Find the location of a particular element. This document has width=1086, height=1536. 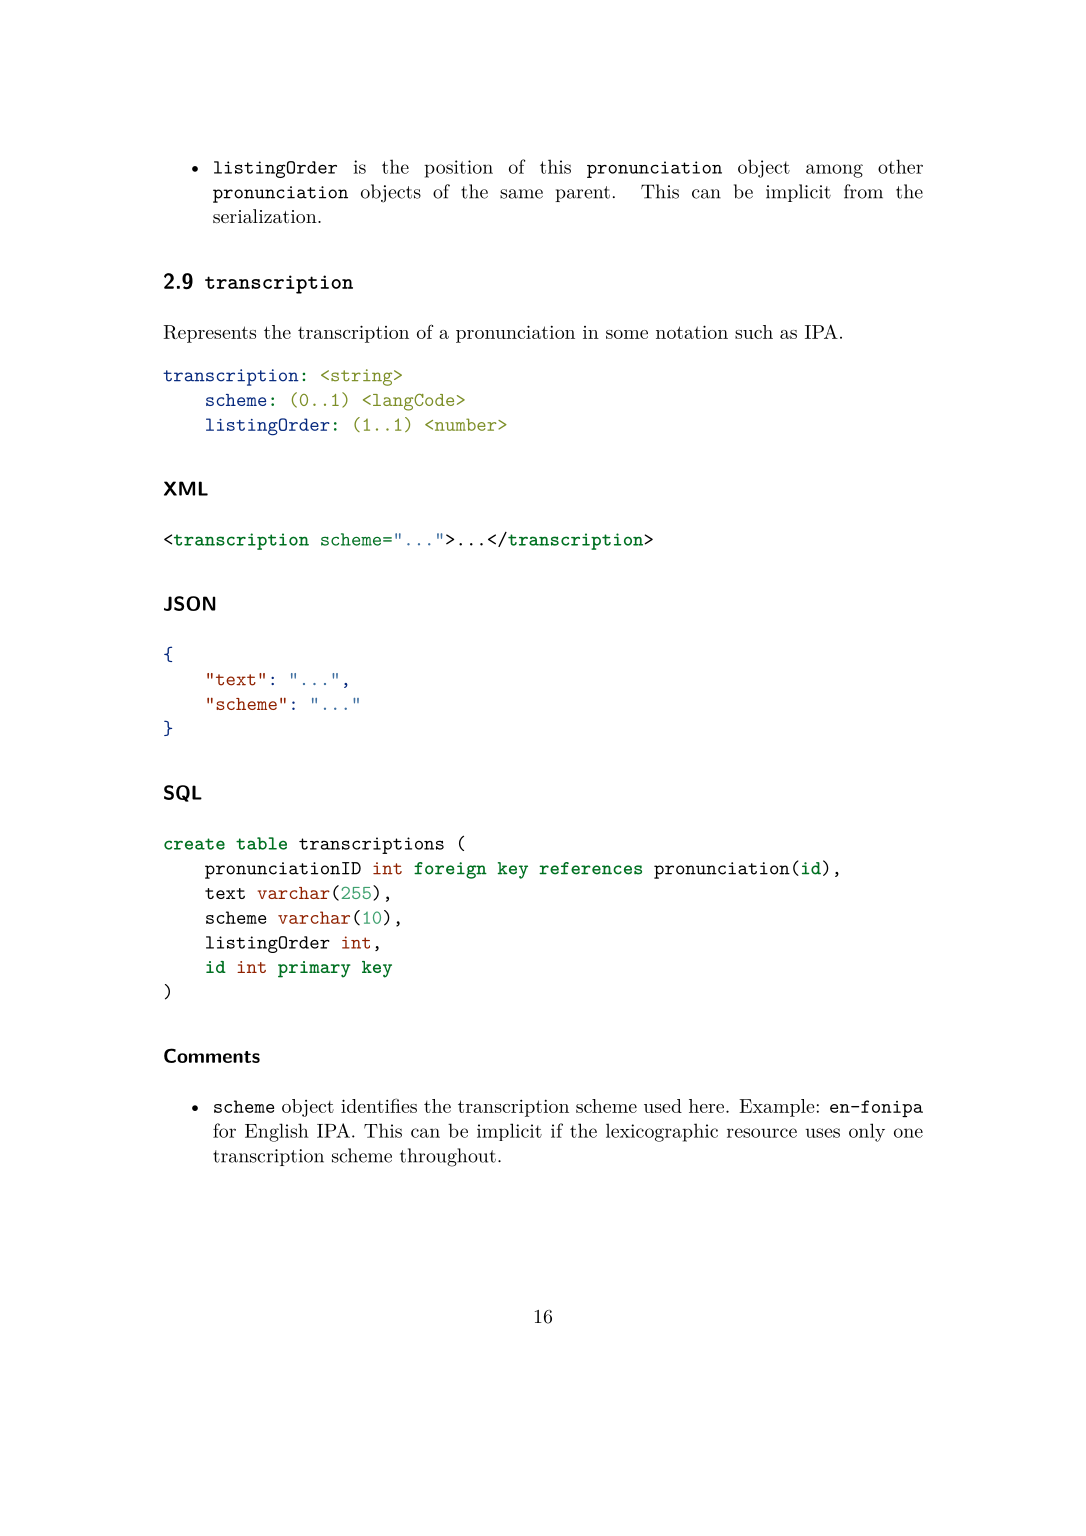

English is located at coordinates (277, 1132).
